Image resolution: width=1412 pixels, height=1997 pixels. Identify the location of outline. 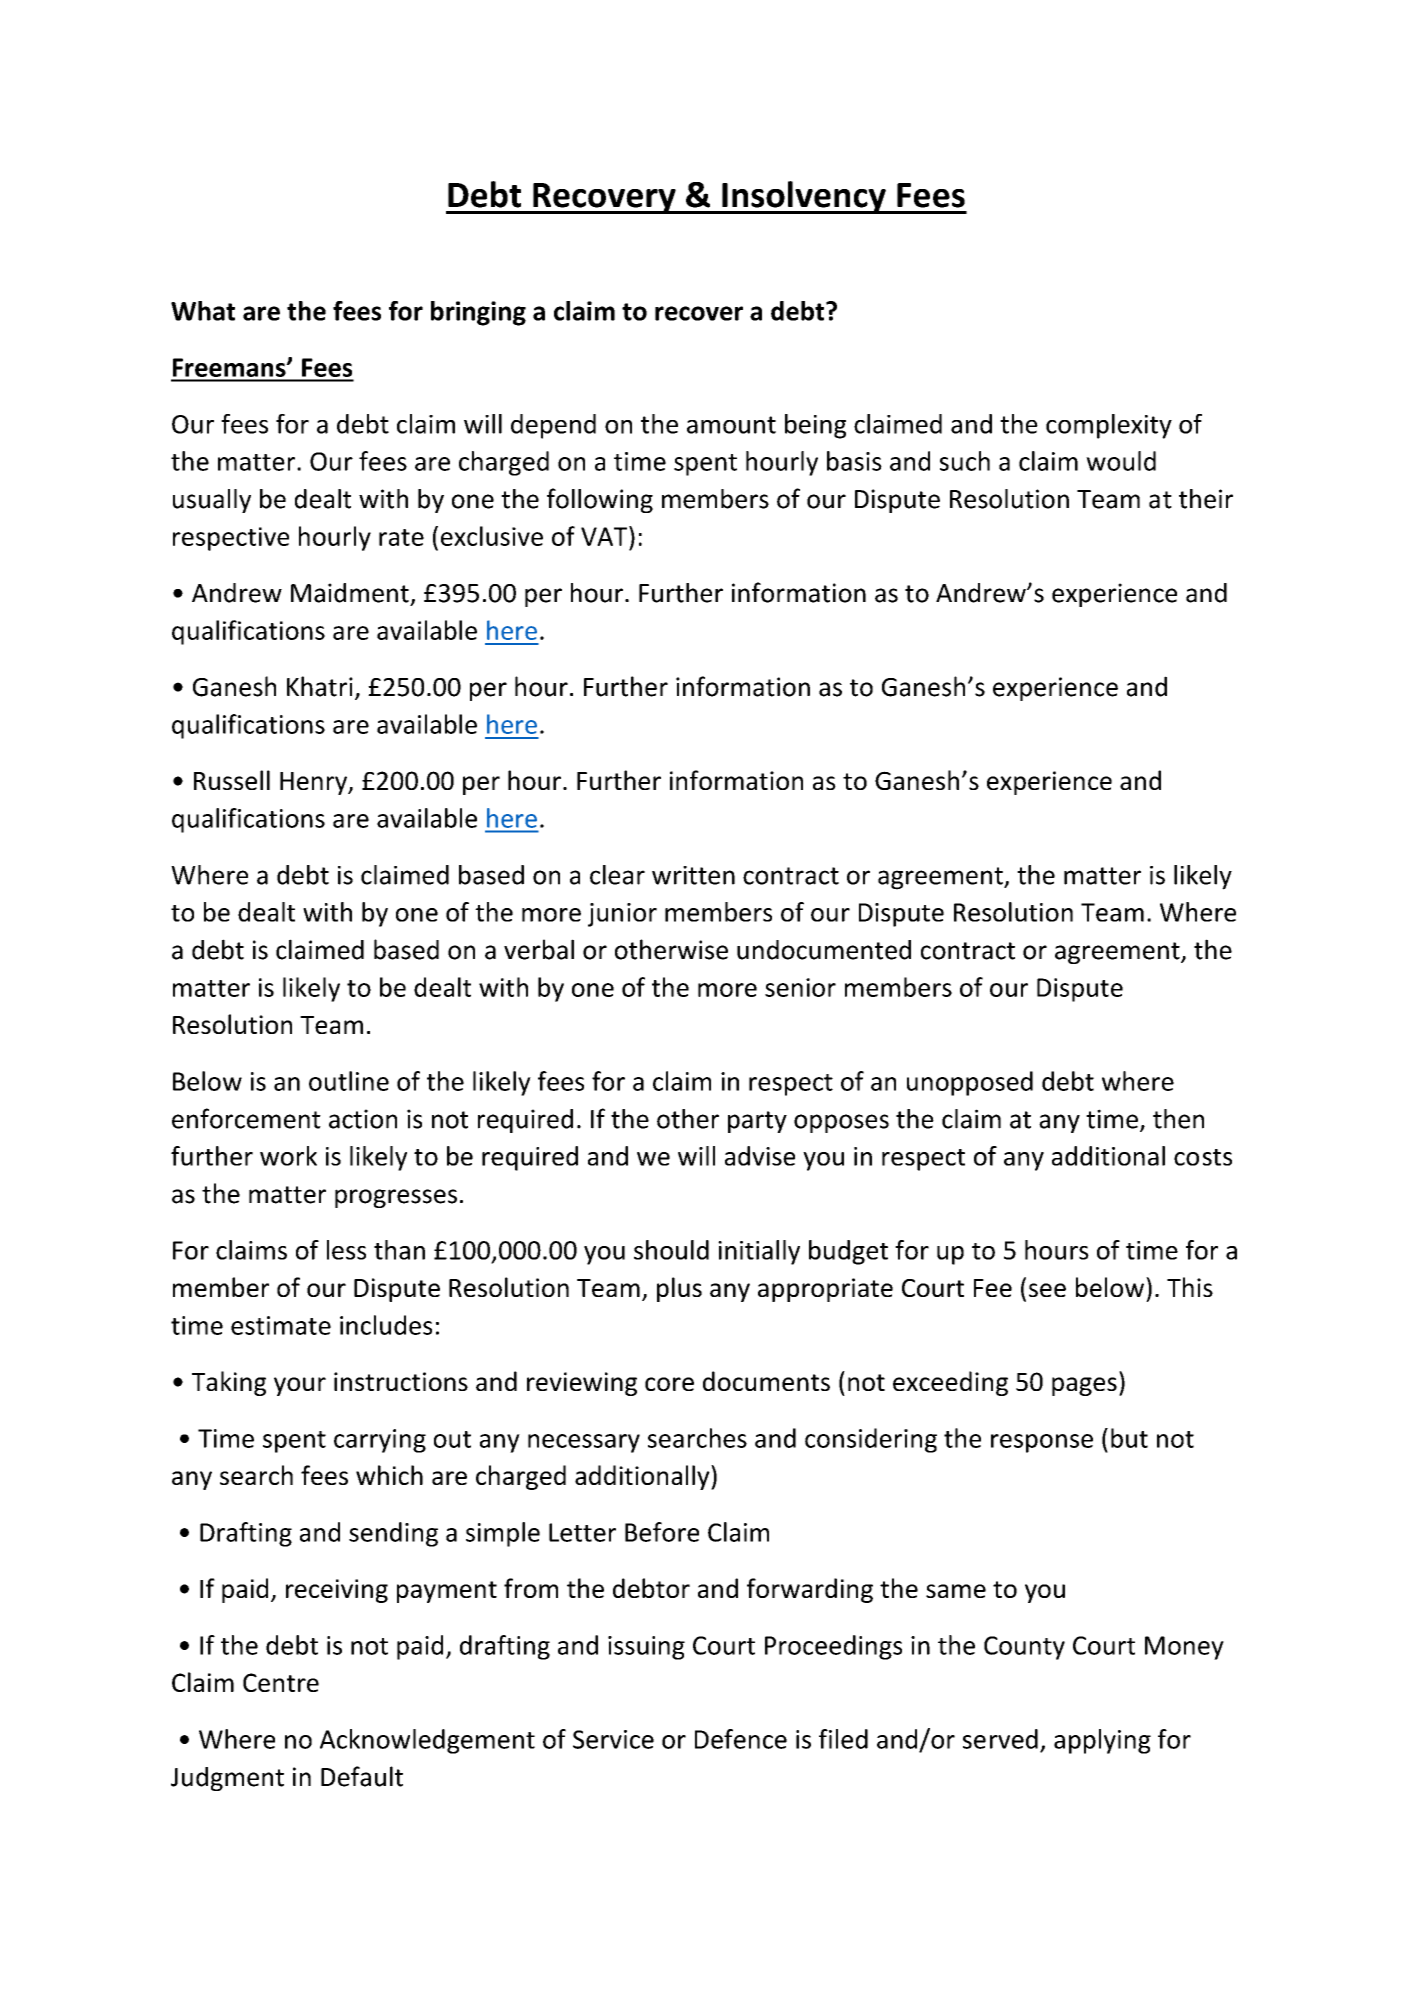
(349, 1081).
